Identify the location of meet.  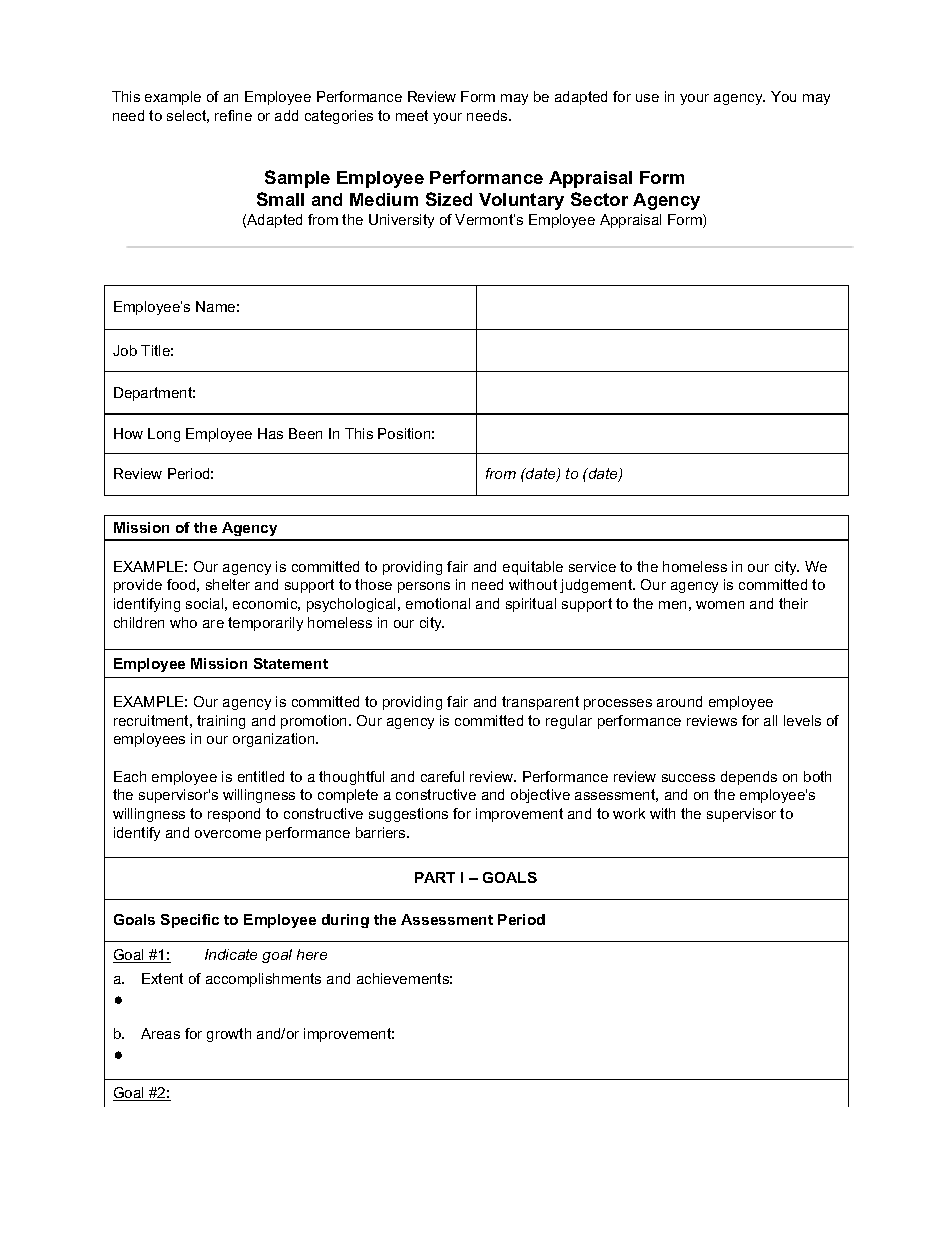
(412, 115).
